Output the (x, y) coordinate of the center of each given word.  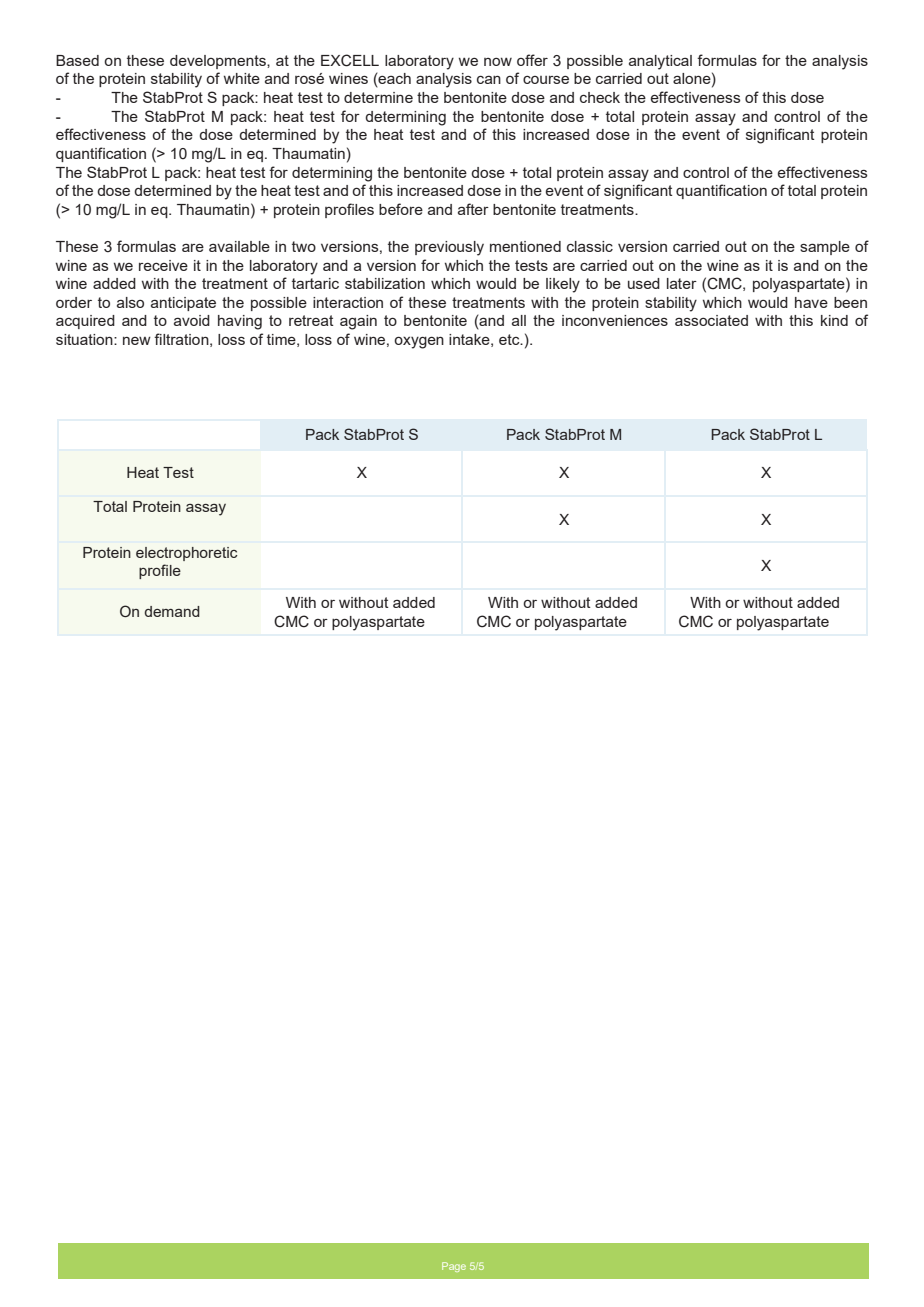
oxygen (419, 342)
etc (510, 339)
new (137, 340)
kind (834, 320)
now (498, 61)
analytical (660, 62)
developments (219, 62)
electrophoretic (187, 554)
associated (711, 320)
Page (454, 1267)
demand (172, 611)
